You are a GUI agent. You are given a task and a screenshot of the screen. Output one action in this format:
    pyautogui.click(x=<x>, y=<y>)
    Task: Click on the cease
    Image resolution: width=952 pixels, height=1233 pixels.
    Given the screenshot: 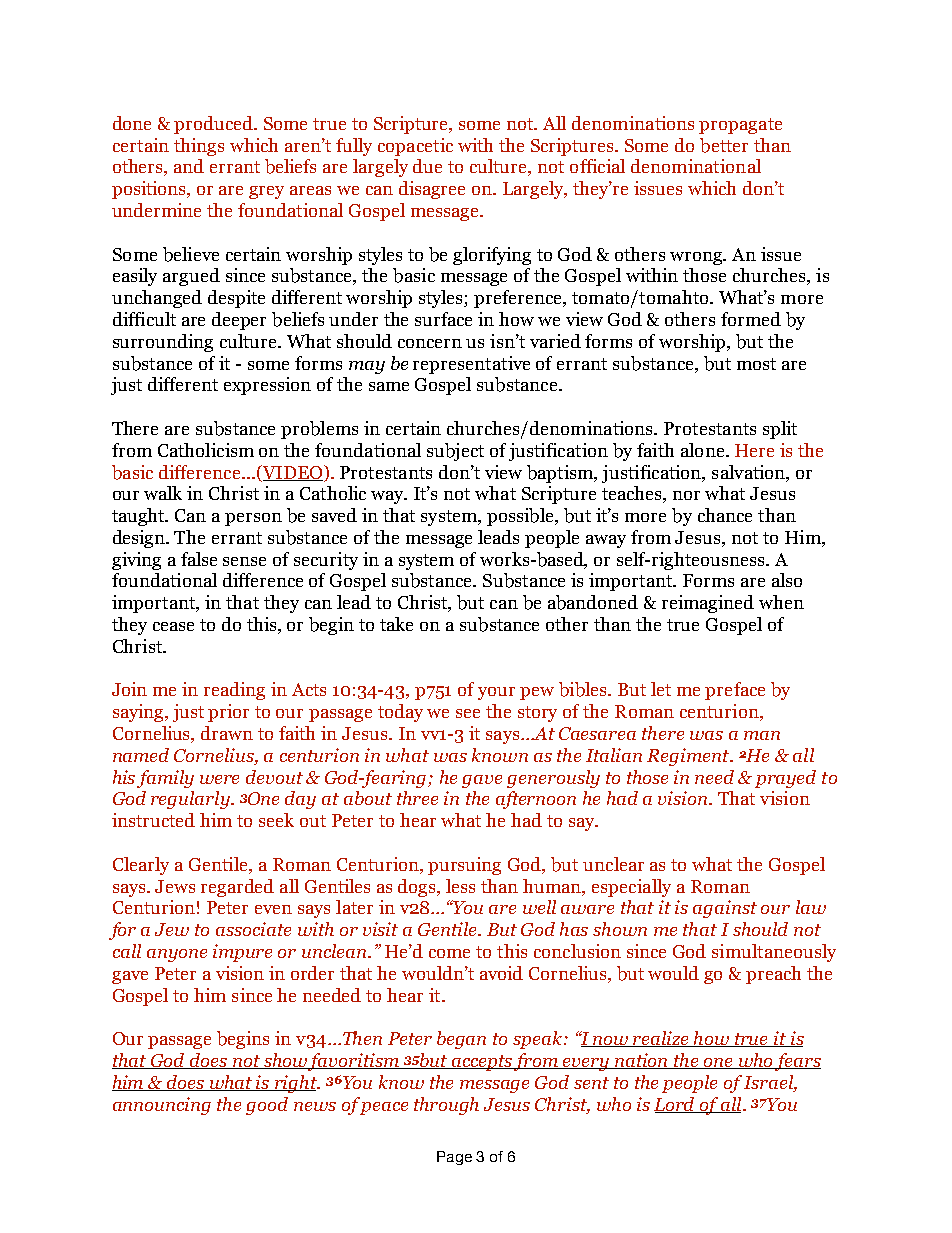 What is the action you would take?
    pyautogui.click(x=173, y=626)
